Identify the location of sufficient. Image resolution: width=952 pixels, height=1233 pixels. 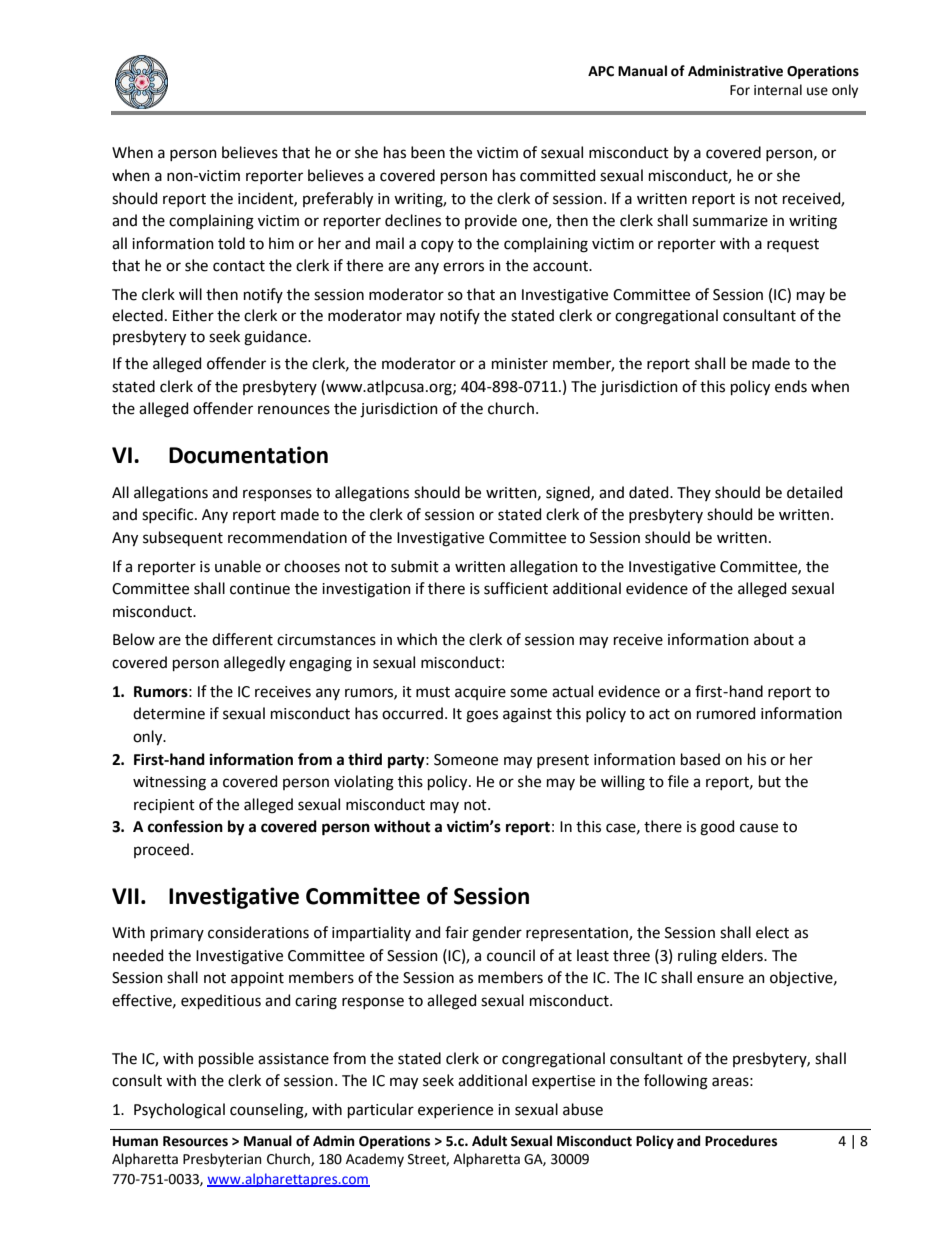
(516, 588).
